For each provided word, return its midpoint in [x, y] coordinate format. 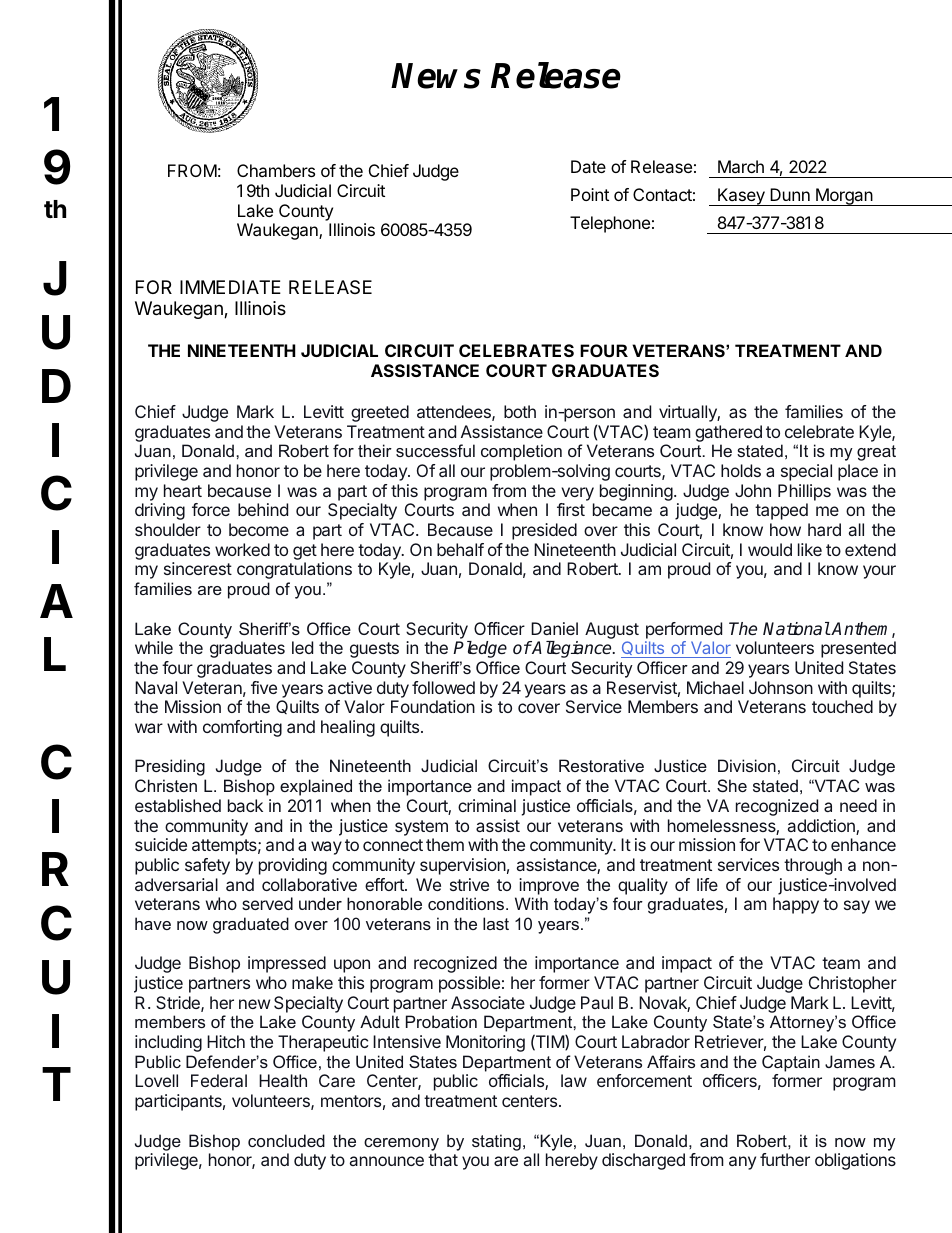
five [264, 687]
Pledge [480, 649]
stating [496, 1142]
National [796, 628]
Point [590, 194]
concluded [286, 1140]
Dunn [790, 194]
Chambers [276, 170]
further [785, 1159]
